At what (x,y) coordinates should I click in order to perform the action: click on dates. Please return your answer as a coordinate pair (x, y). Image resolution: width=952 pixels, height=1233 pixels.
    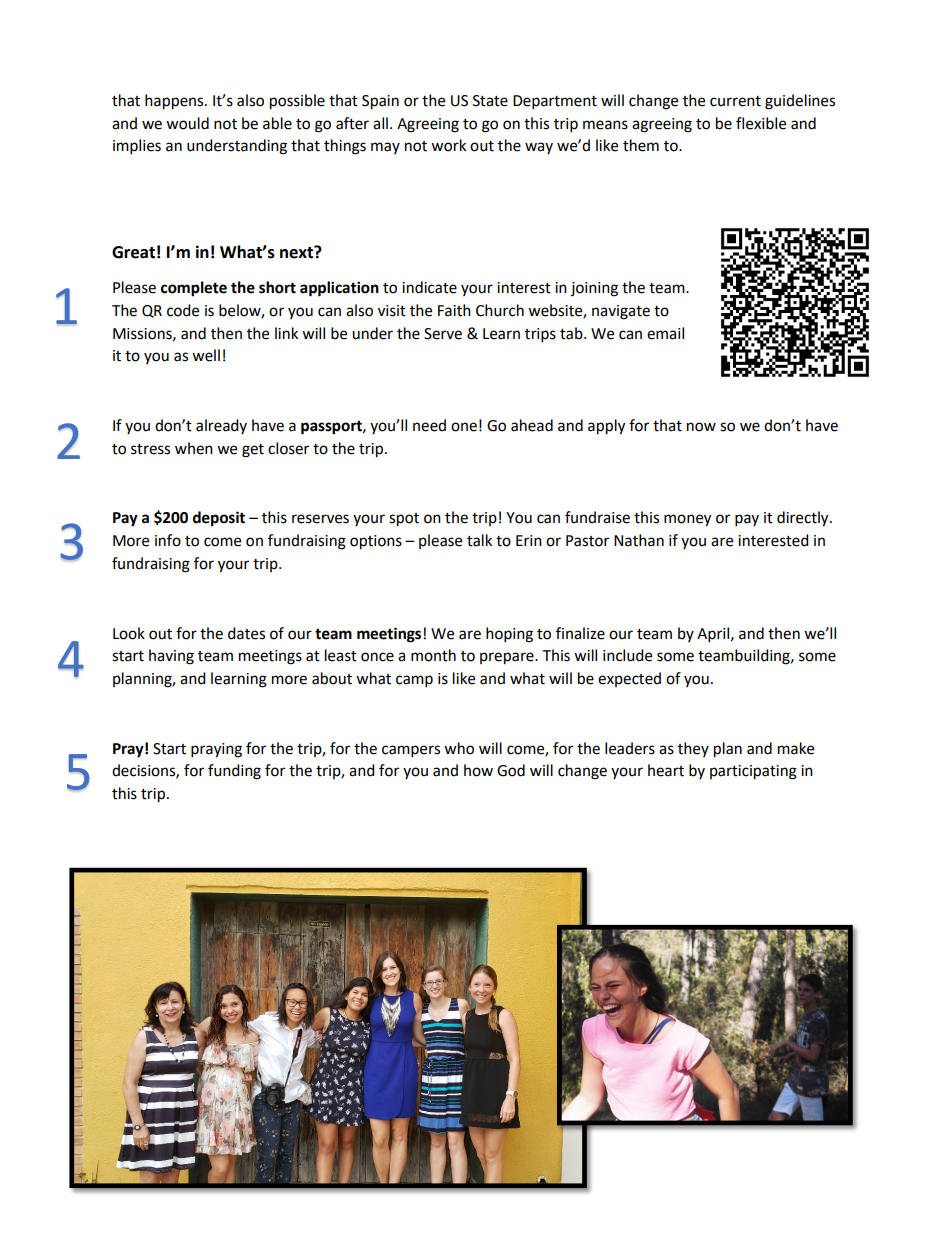
    Looking at the image, I should click on (246, 633).
